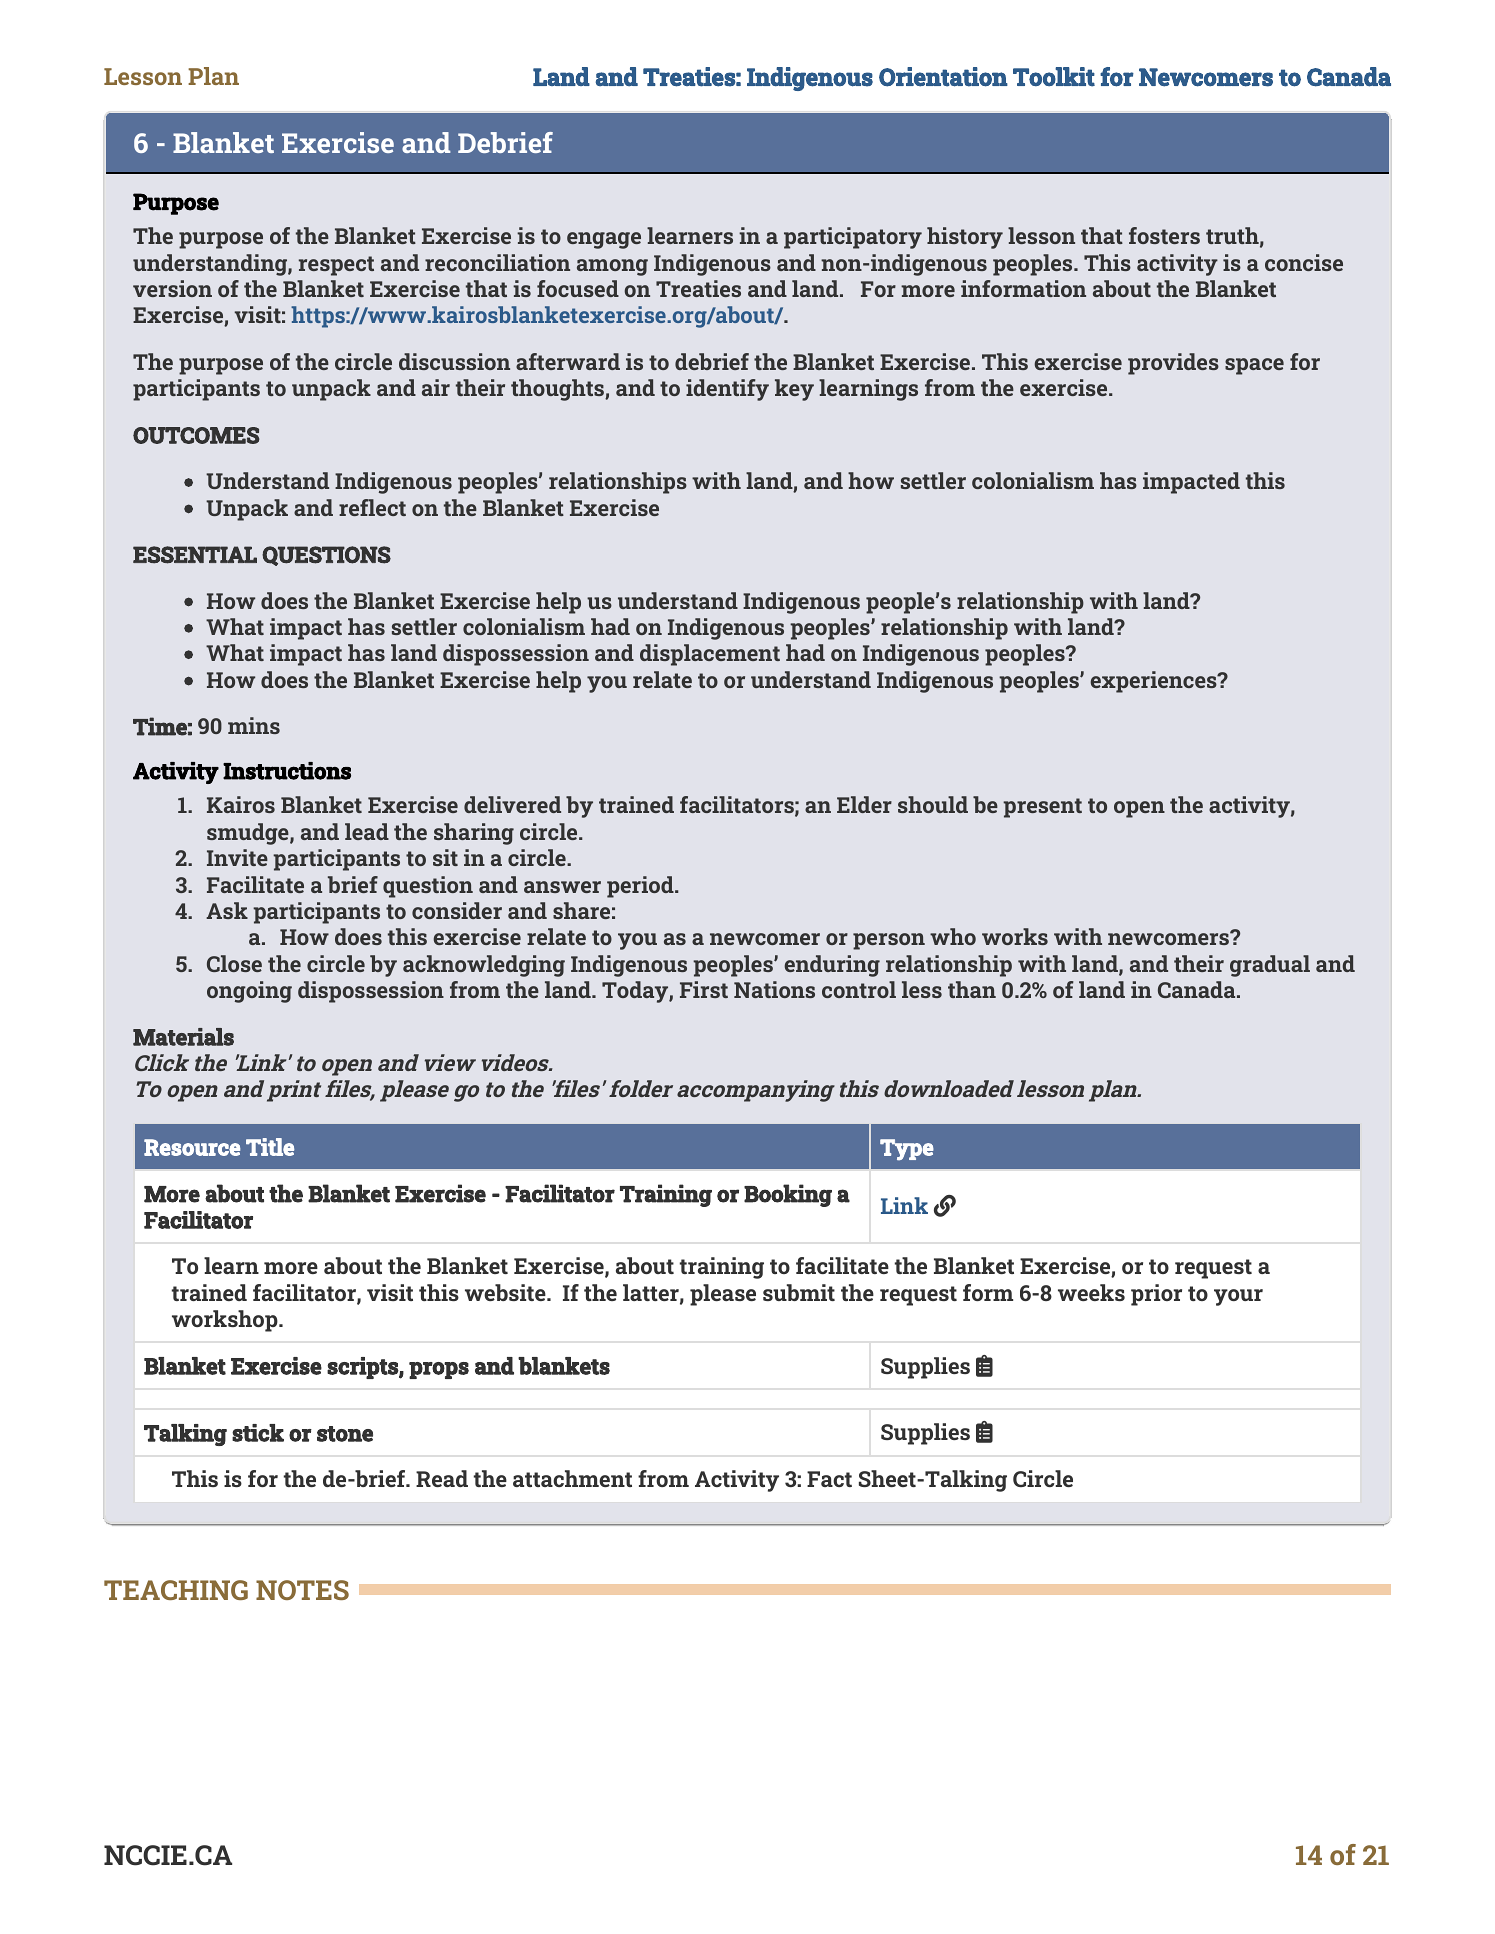 The height and width of the page is (1934, 1495). I want to click on Toolkit, so click(1054, 77).
